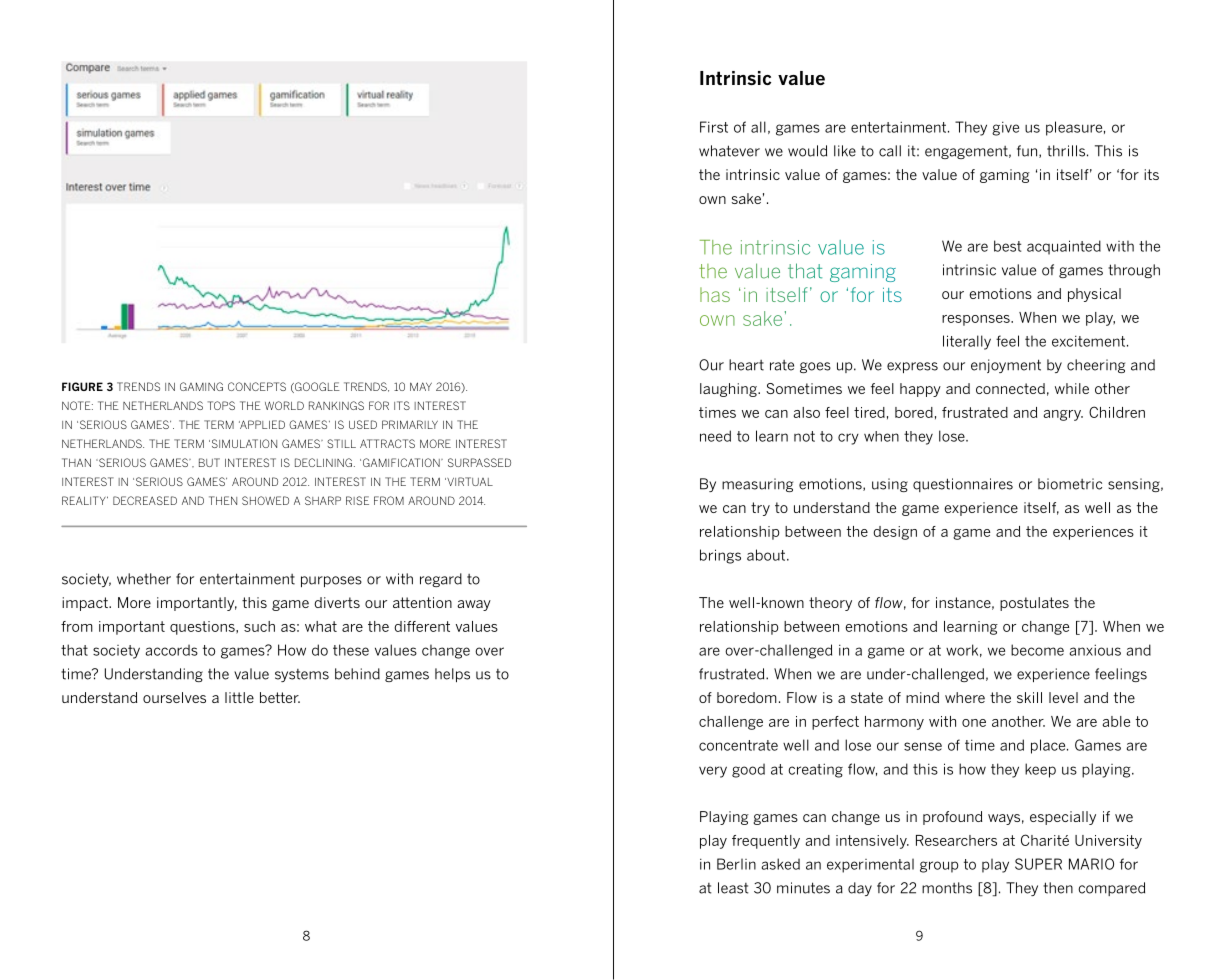 This document has width=1226, height=980. Describe the element at coordinates (807, 151) in the document. I see `would` at that location.
